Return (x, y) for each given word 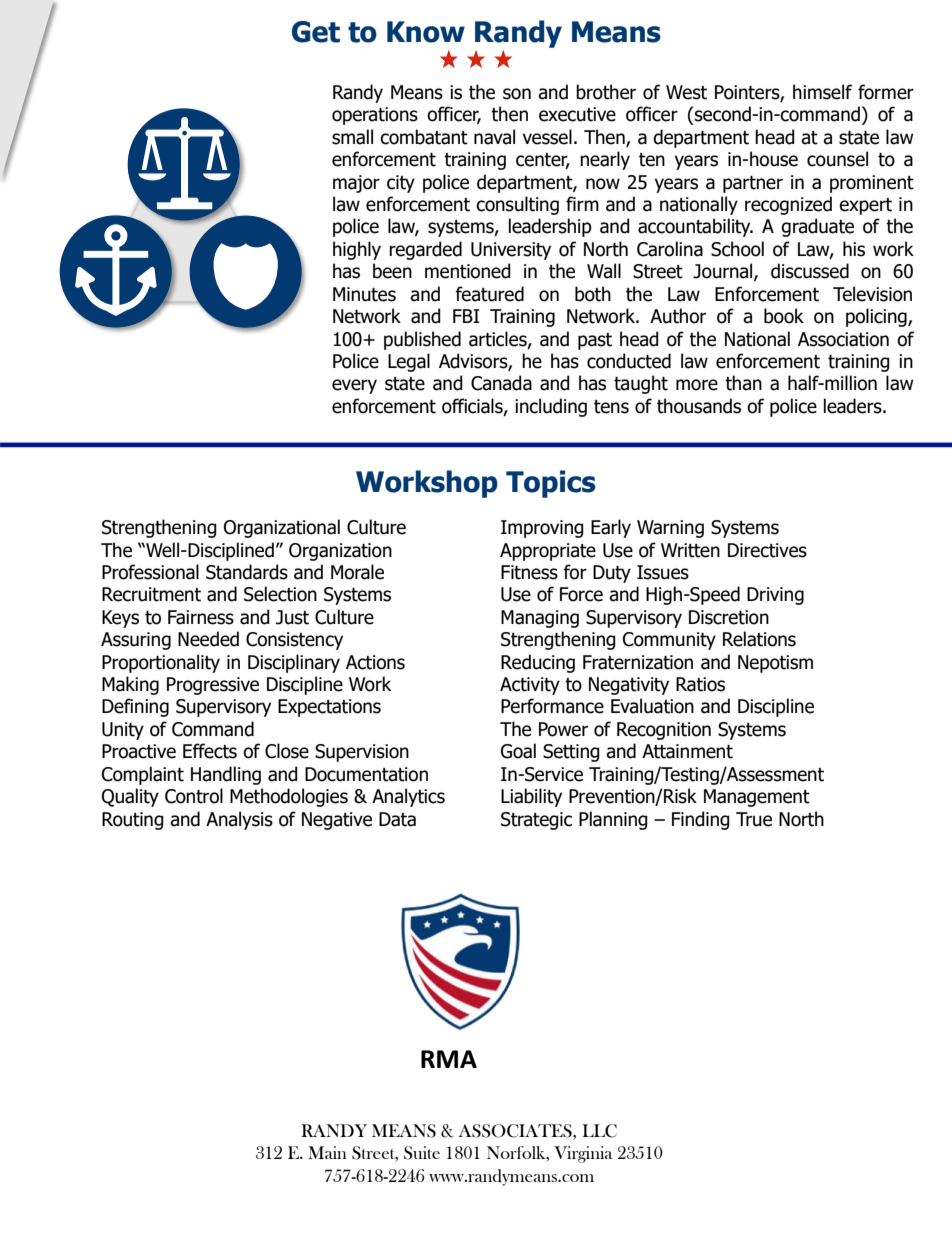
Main (327, 1152)
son (517, 94)
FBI (466, 316)
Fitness (529, 572)
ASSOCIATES (516, 1131)
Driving (775, 596)
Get (316, 32)
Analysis (239, 820)
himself (822, 92)
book (784, 316)
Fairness (201, 617)
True (754, 819)
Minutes (364, 294)
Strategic (536, 821)
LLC (599, 1131)
